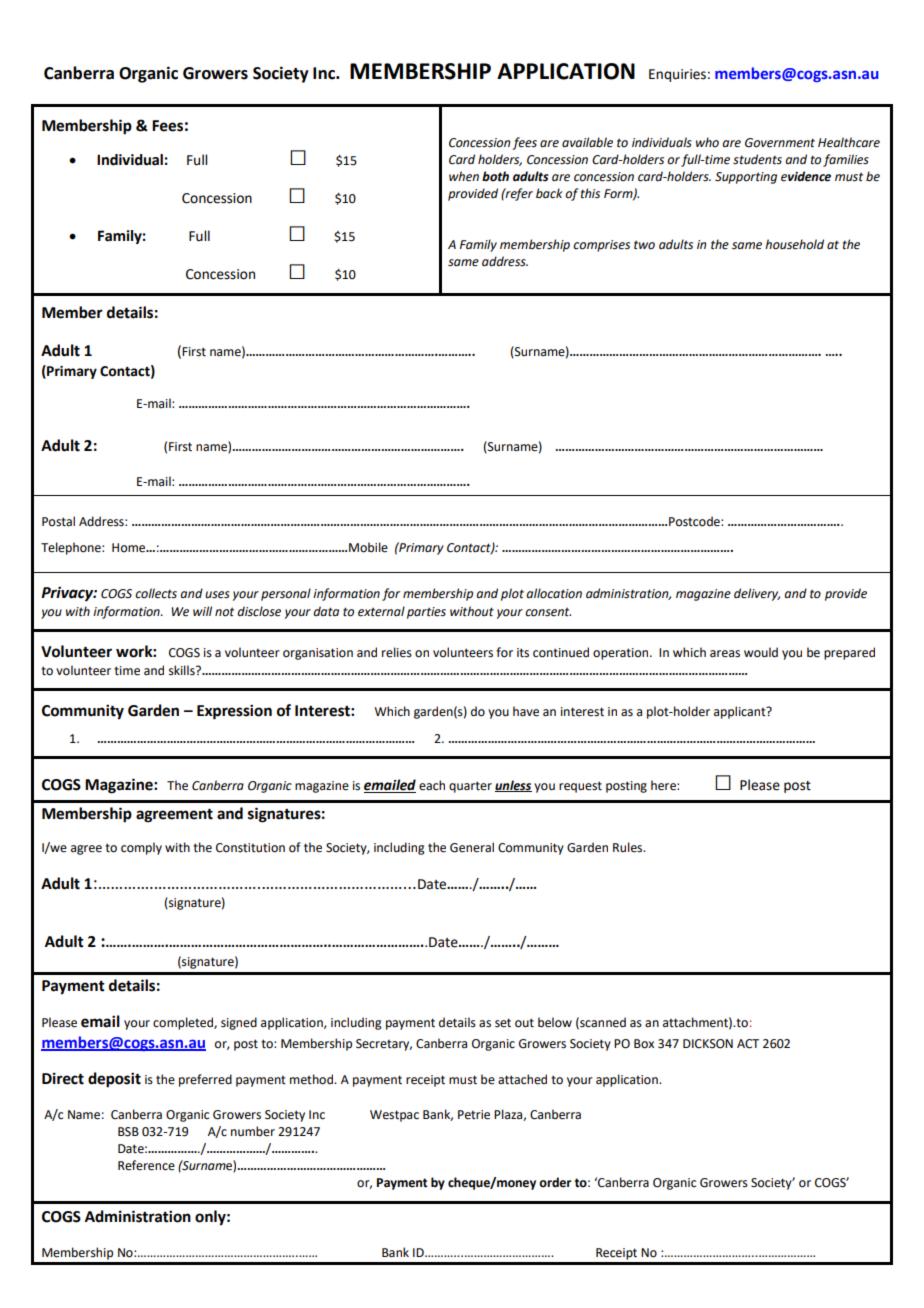 The height and width of the screenshot is (1308, 924). What do you see at coordinates (794, 244) in the screenshot?
I see `household` at bounding box center [794, 244].
